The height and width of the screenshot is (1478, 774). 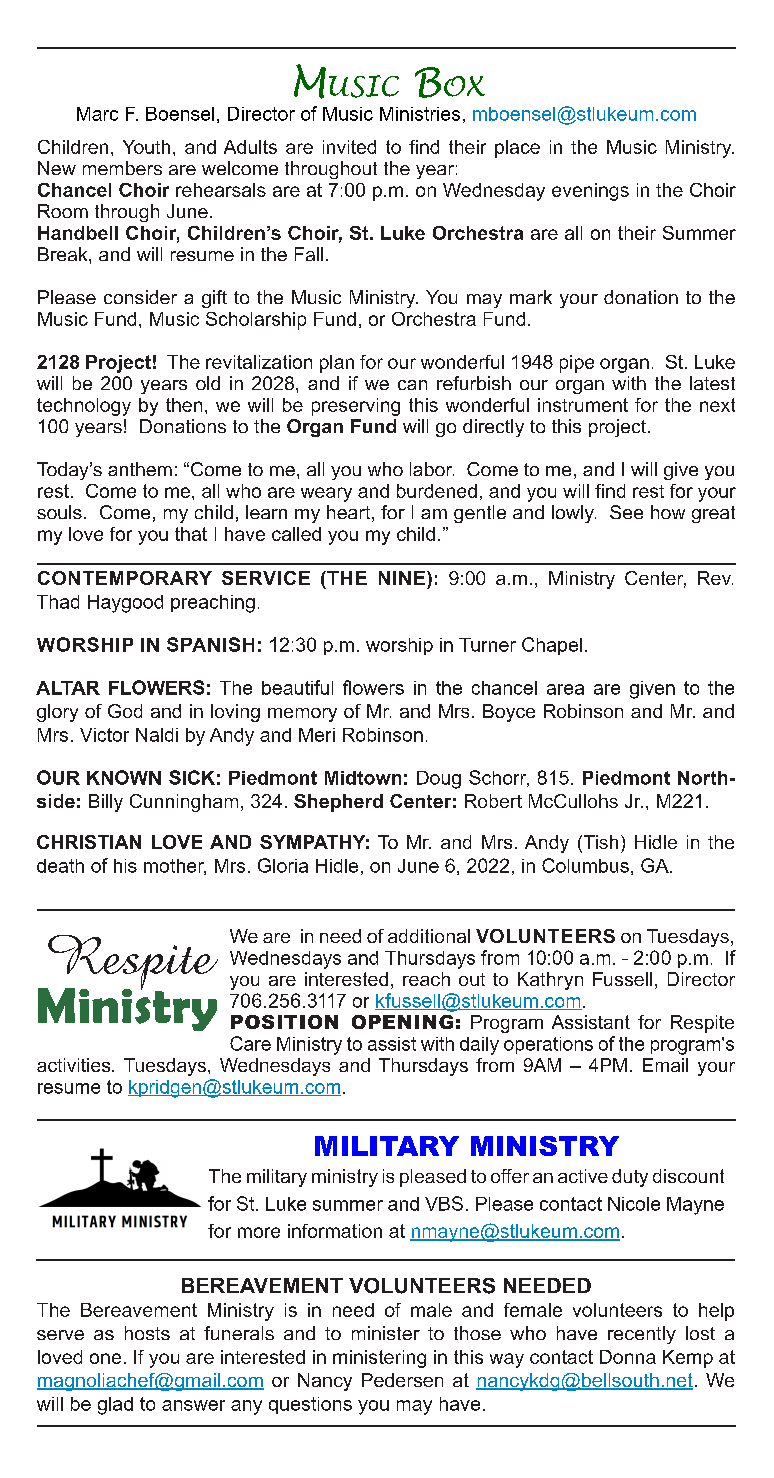 I want to click on Midtown, so click(x=363, y=778).
